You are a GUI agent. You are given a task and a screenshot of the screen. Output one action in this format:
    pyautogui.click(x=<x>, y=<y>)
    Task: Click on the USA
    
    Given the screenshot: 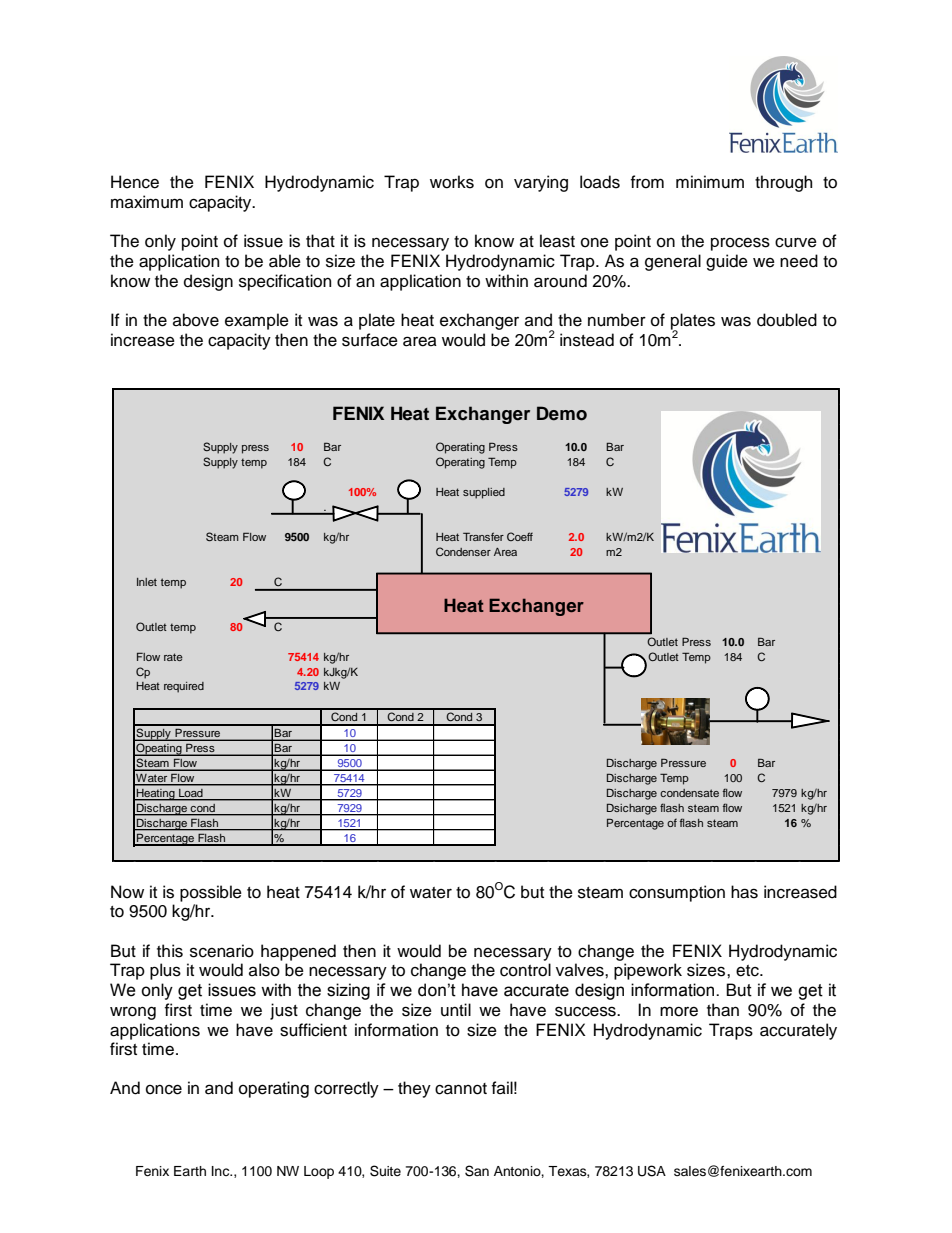 What is the action you would take?
    pyautogui.click(x=652, y=1171)
